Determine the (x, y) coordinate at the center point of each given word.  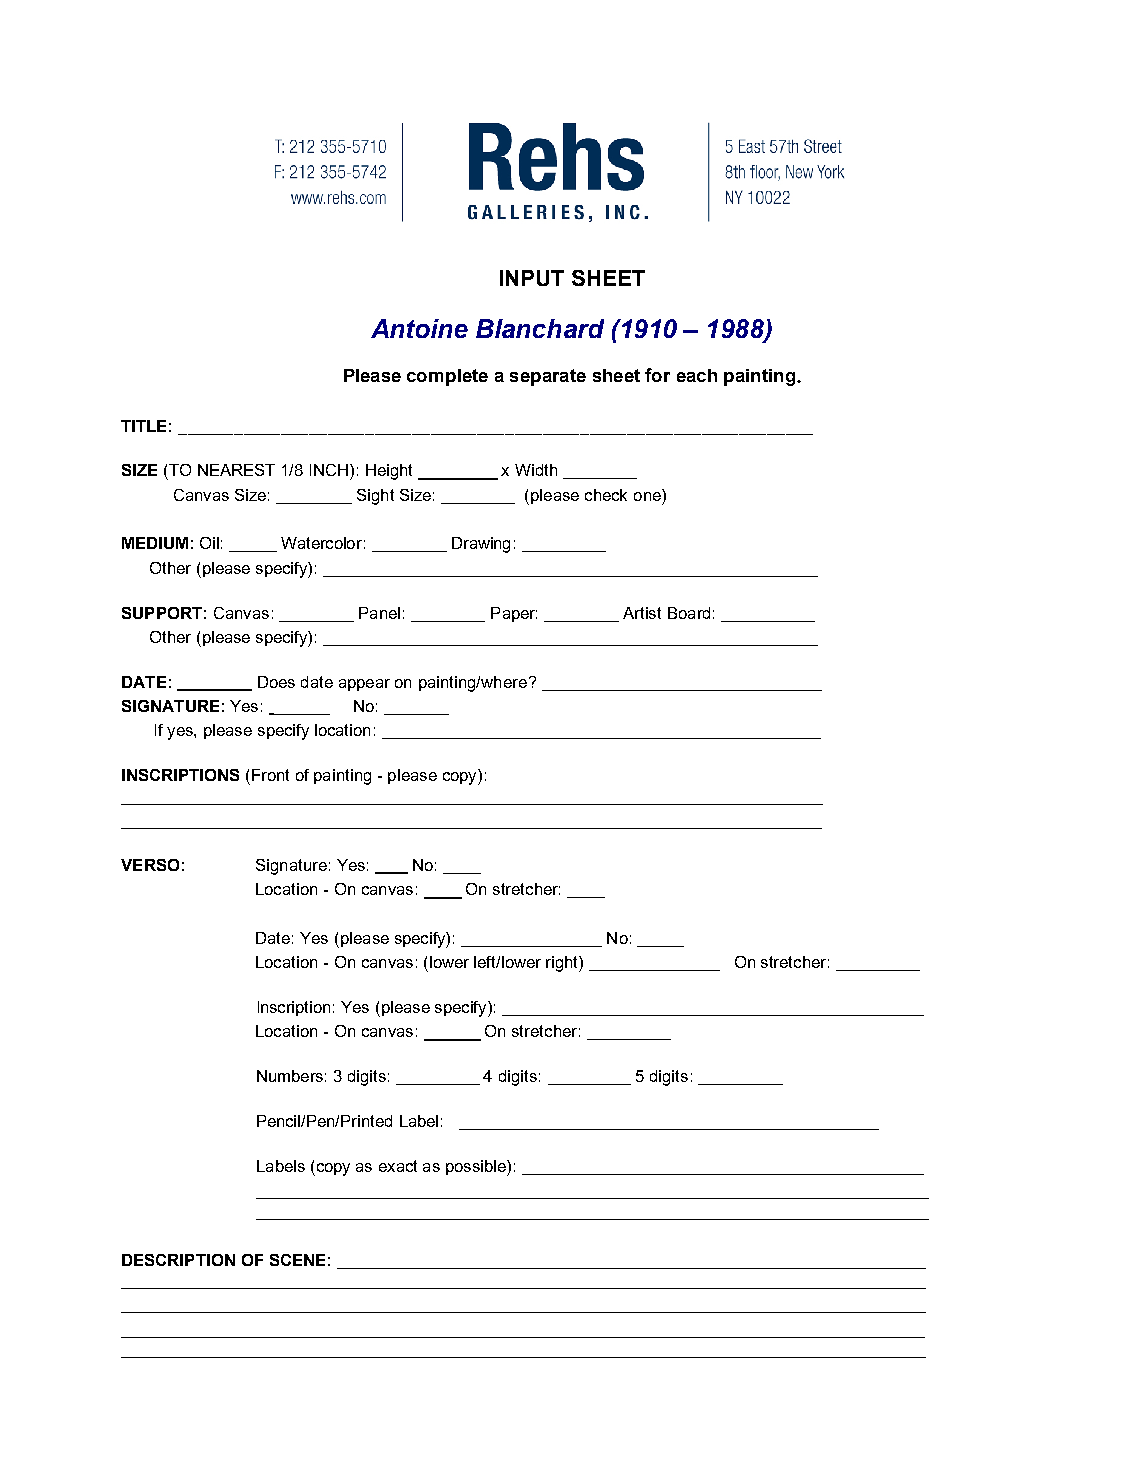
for (657, 375)
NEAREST (236, 470)
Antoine (419, 328)
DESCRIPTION (178, 1260)
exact (398, 1166)
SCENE (297, 1260)
